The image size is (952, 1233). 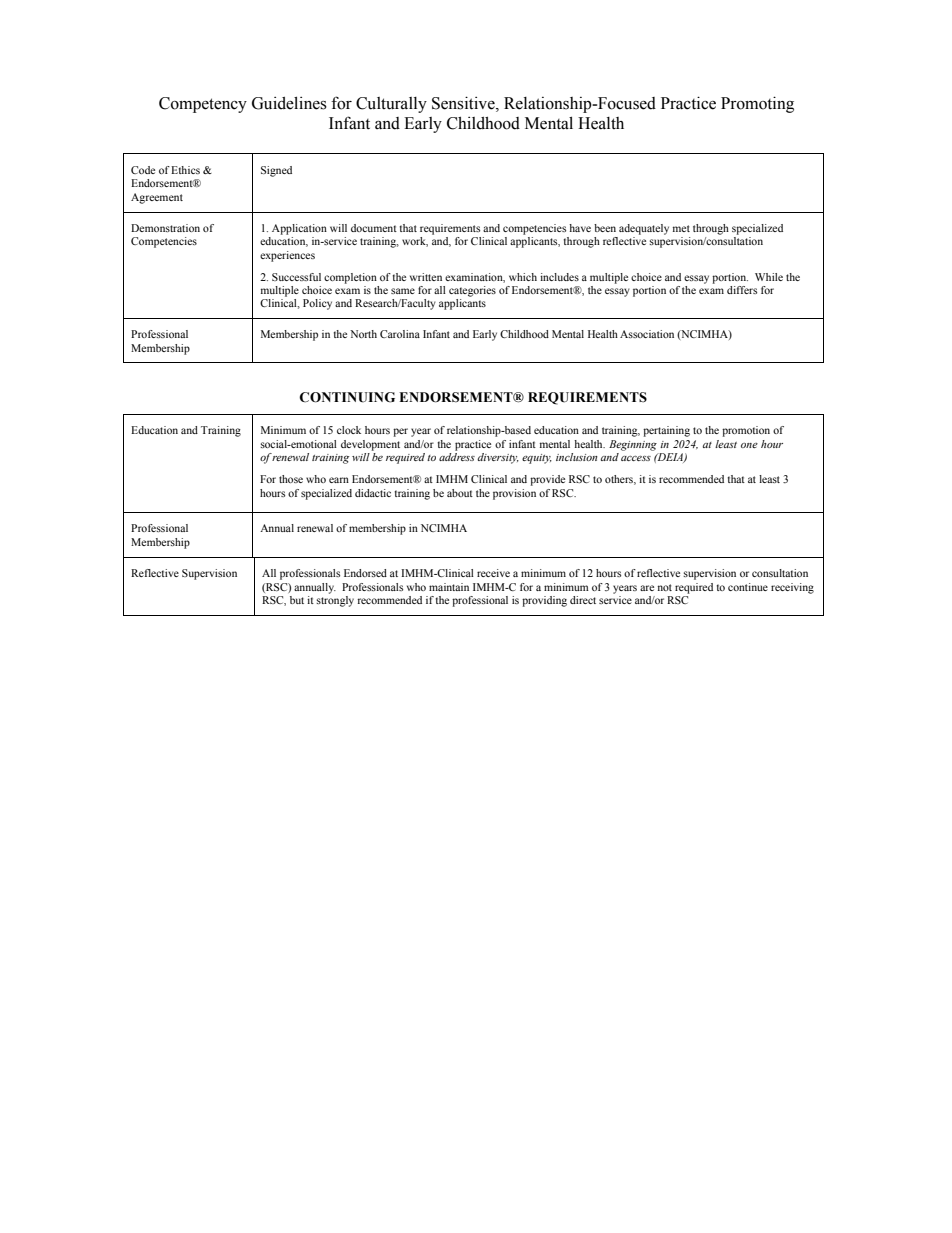 I want to click on address, so click(x=457, y=457).
